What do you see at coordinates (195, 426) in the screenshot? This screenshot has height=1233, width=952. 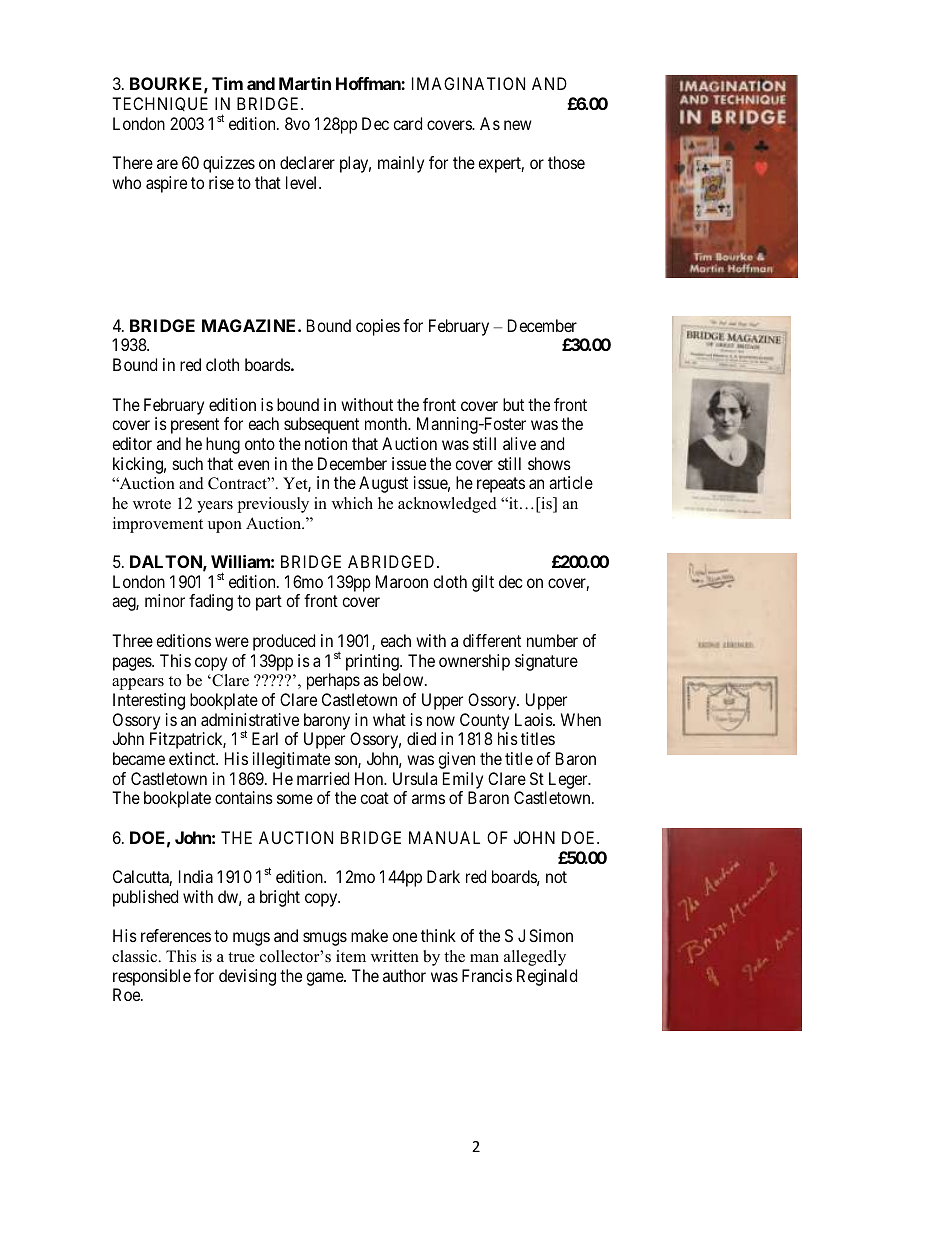 I see `present` at bounding box center [195, 426].
